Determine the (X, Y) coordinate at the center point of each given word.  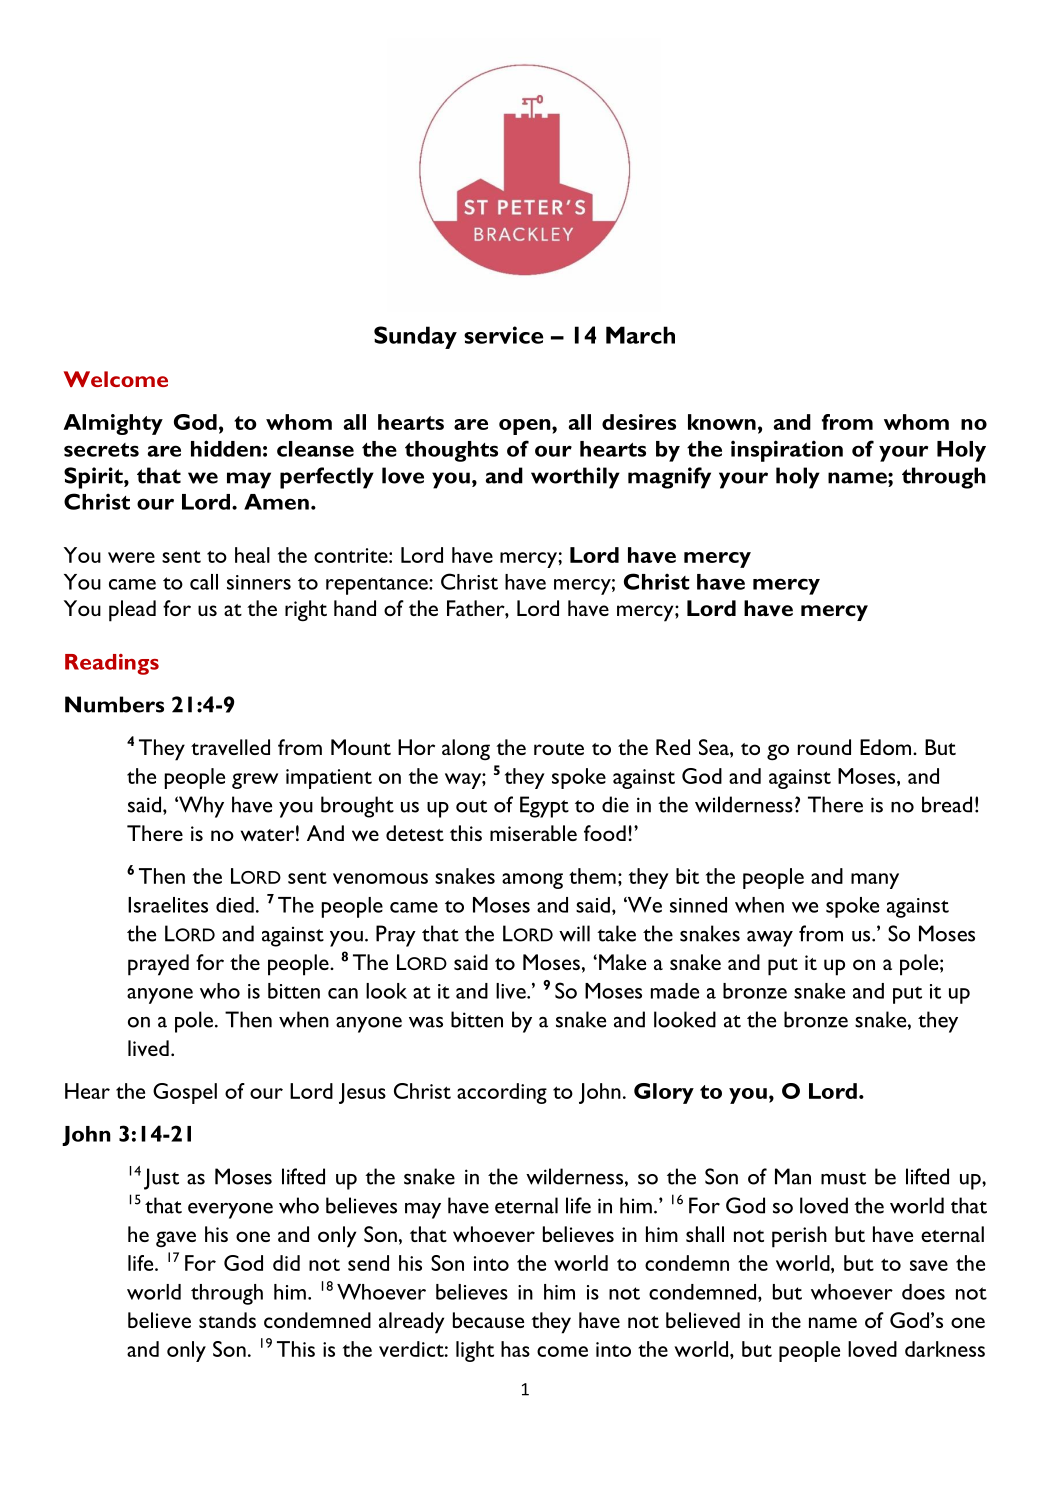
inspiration (787, 451)
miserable (533, 833)
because (488, 1320)
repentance (378, 586)
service (503, 335)
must (843, 1178)
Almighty (113, 424)
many (875, 881)
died (235, 905)
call (204, 582)
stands (227, 1320)
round (824, 747)
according (502, 1093)
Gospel (185, 1093)
